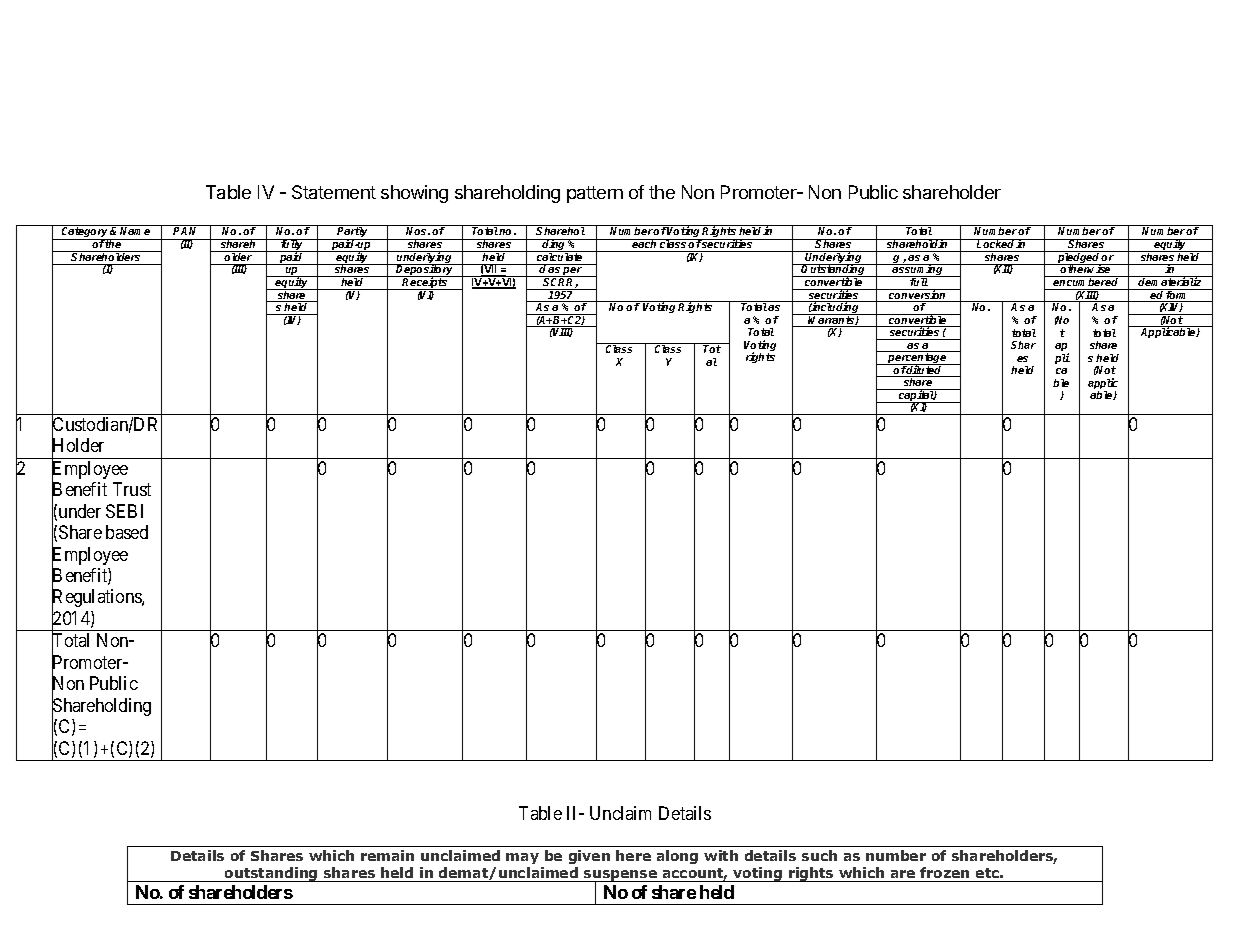  What do you see at coordinates (425, 283) in the screenshot?
I see `Receipts` at bounding box center [425, 283].
